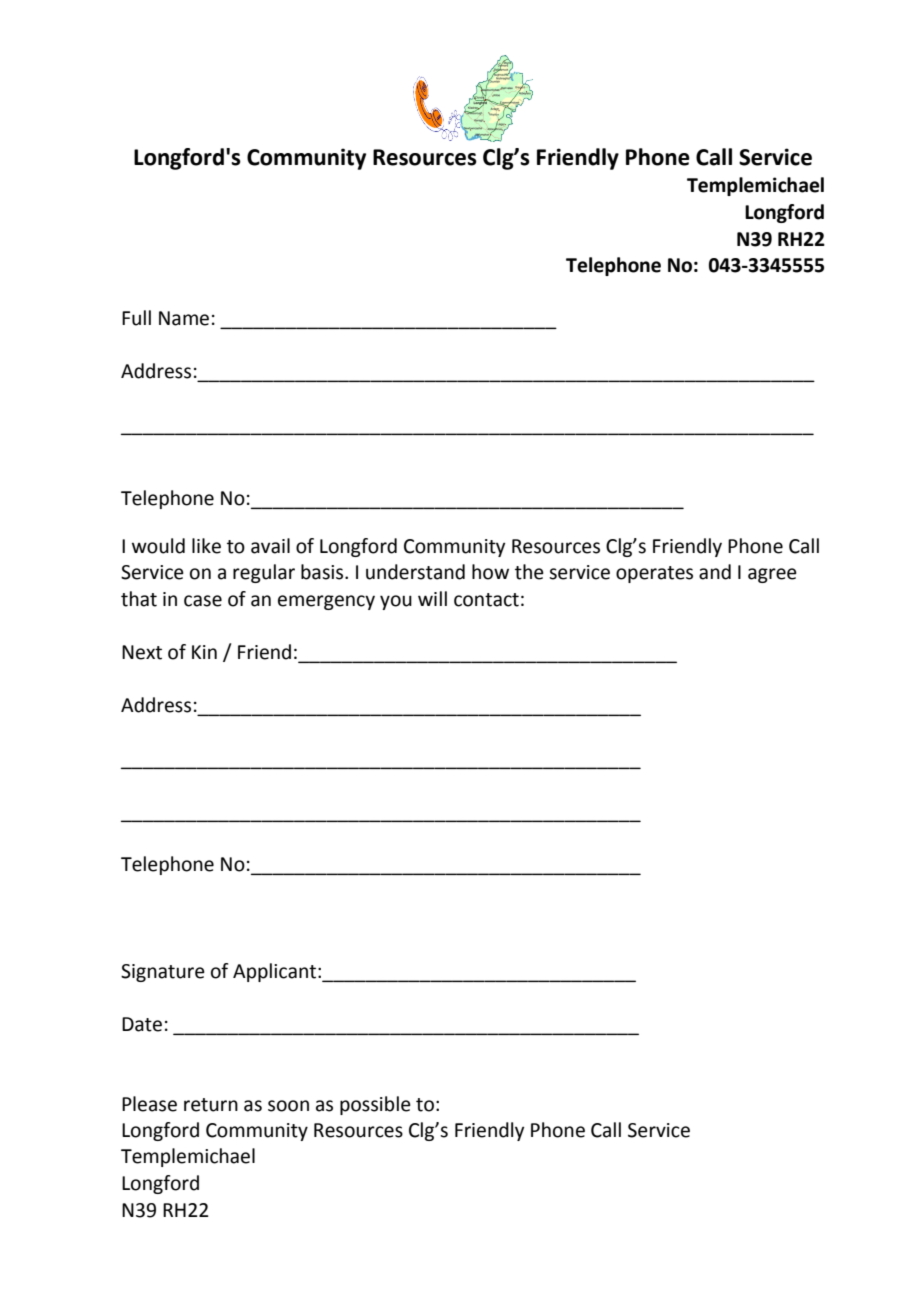  Describe the element at coordinates (203, 601) in the screenshot. I see `case` at that location.
